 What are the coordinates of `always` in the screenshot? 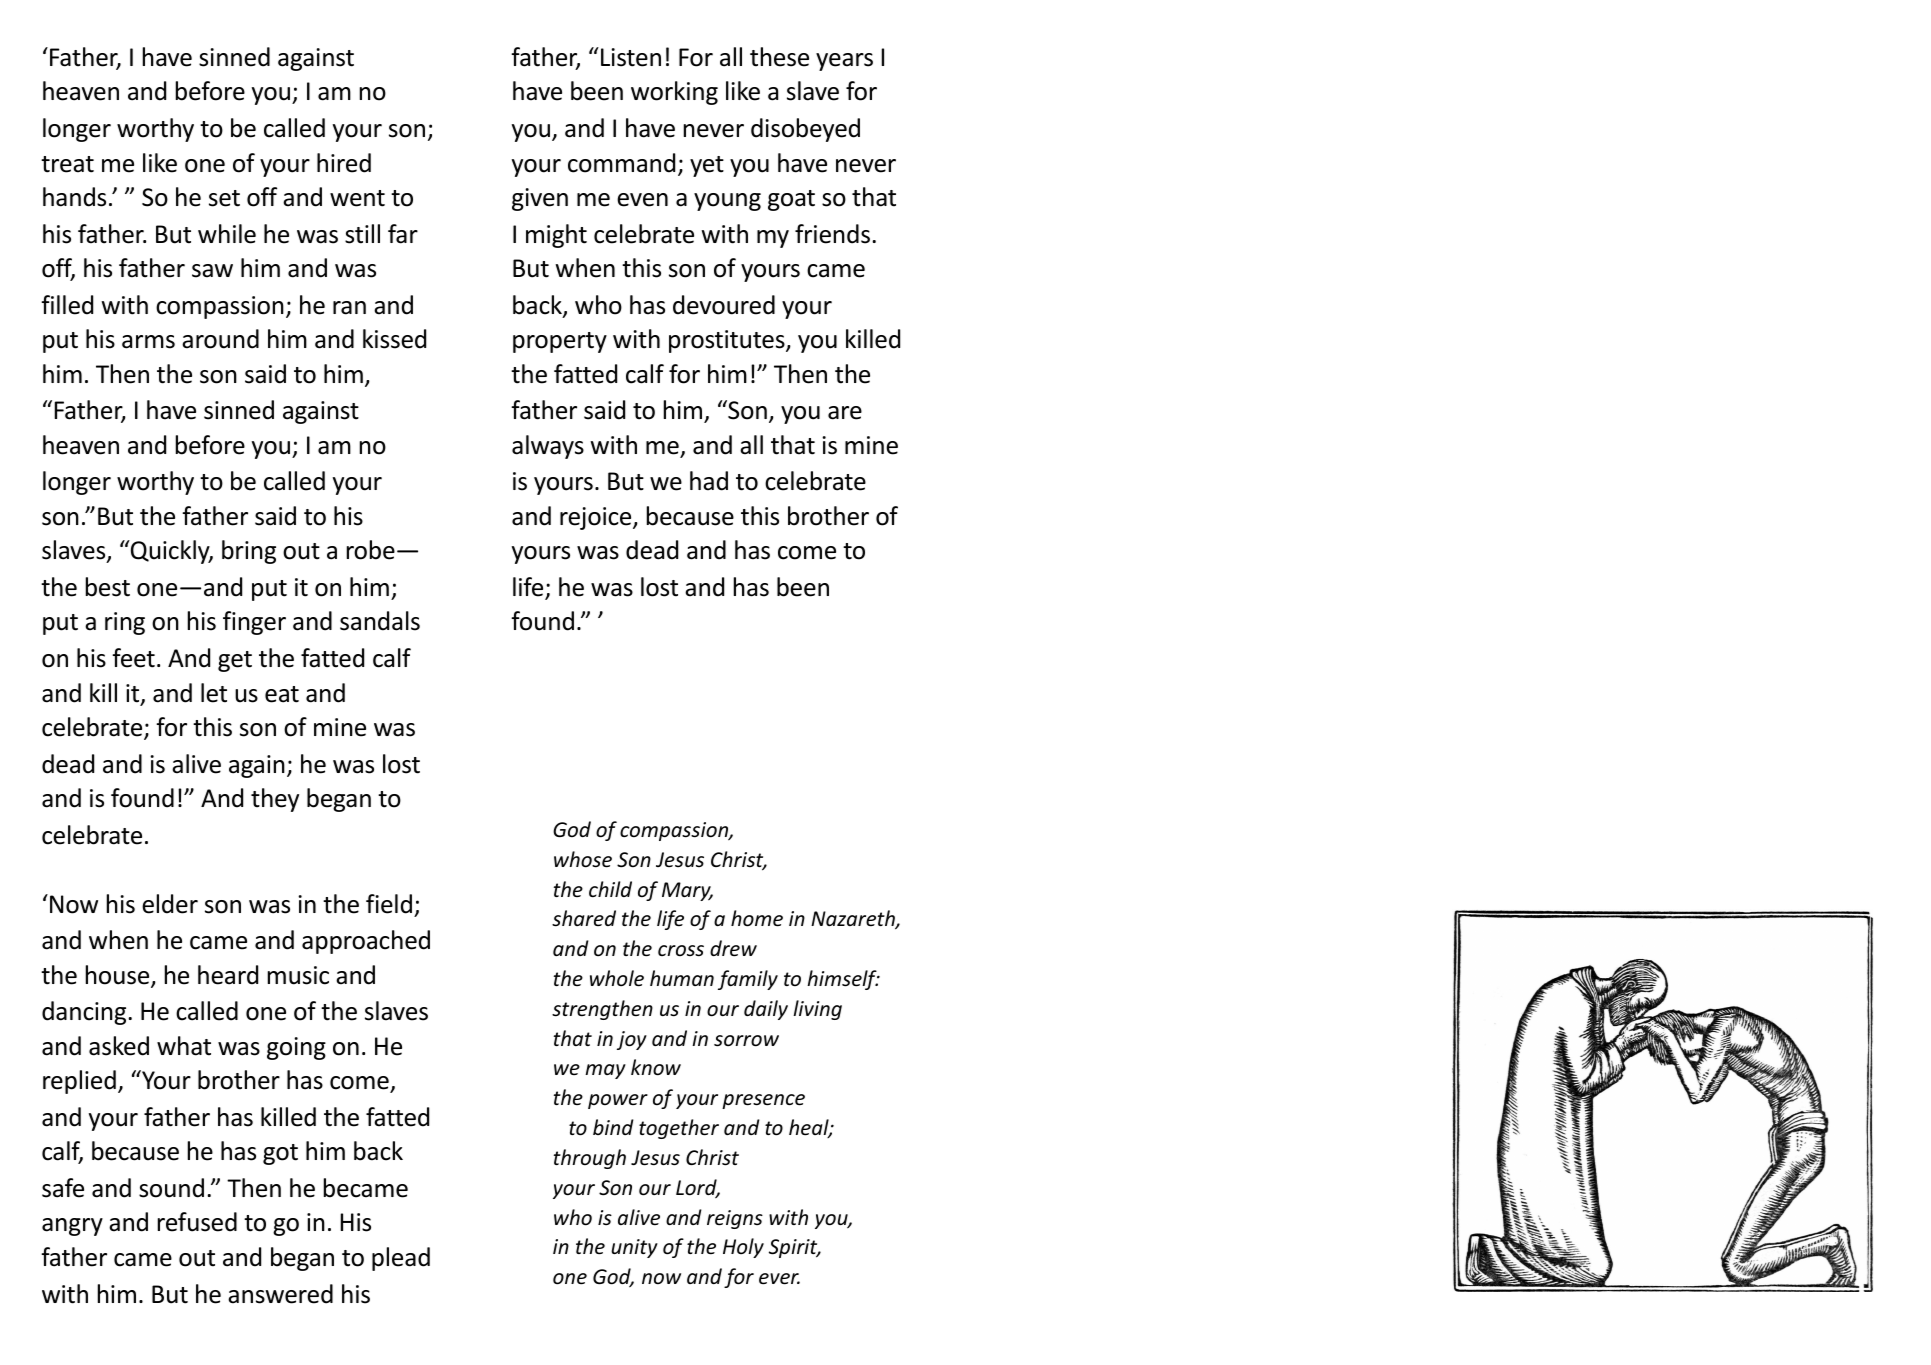 It's located at (548, 447).
